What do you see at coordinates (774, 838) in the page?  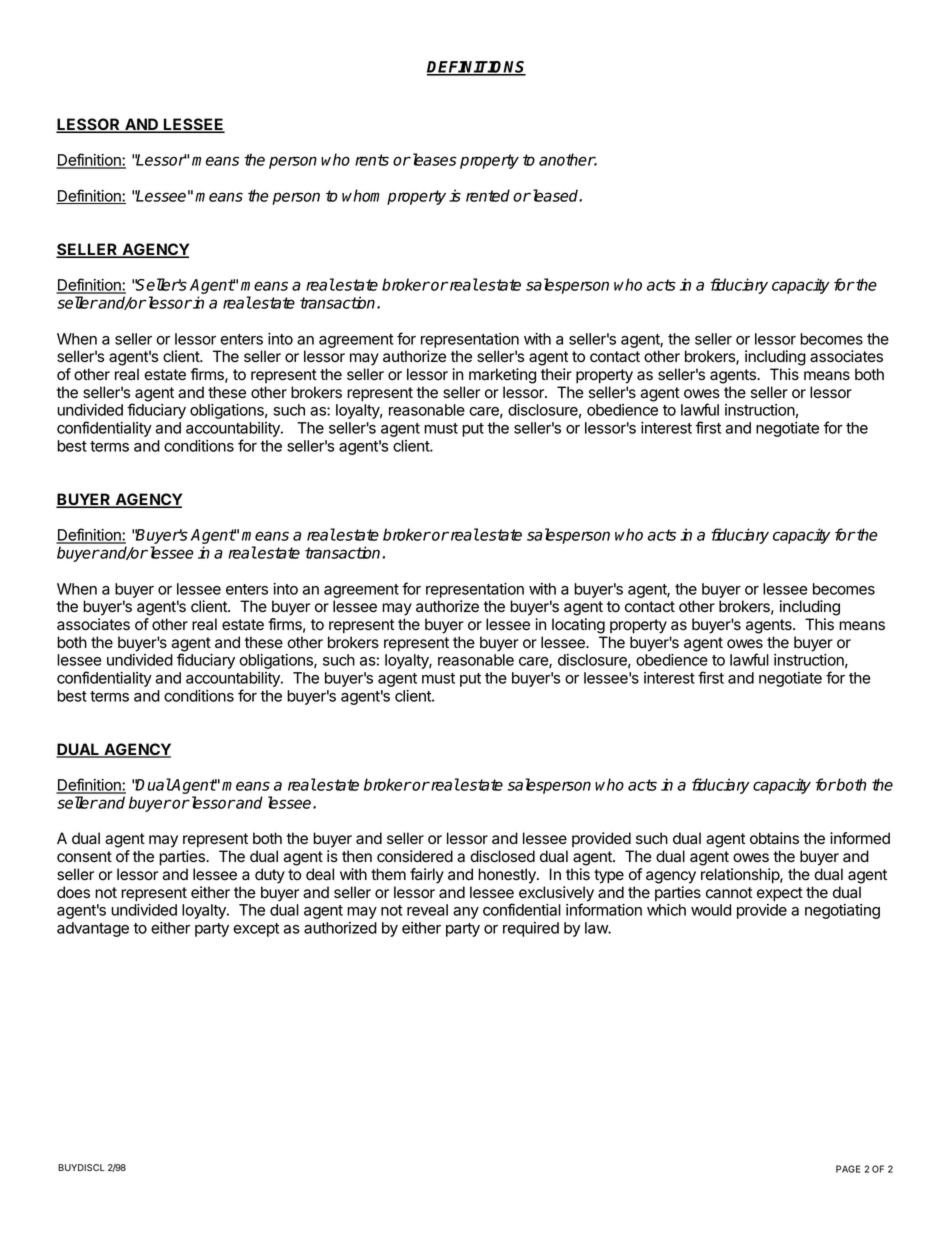 I see `obtains` at bounding box center [774, 838].
